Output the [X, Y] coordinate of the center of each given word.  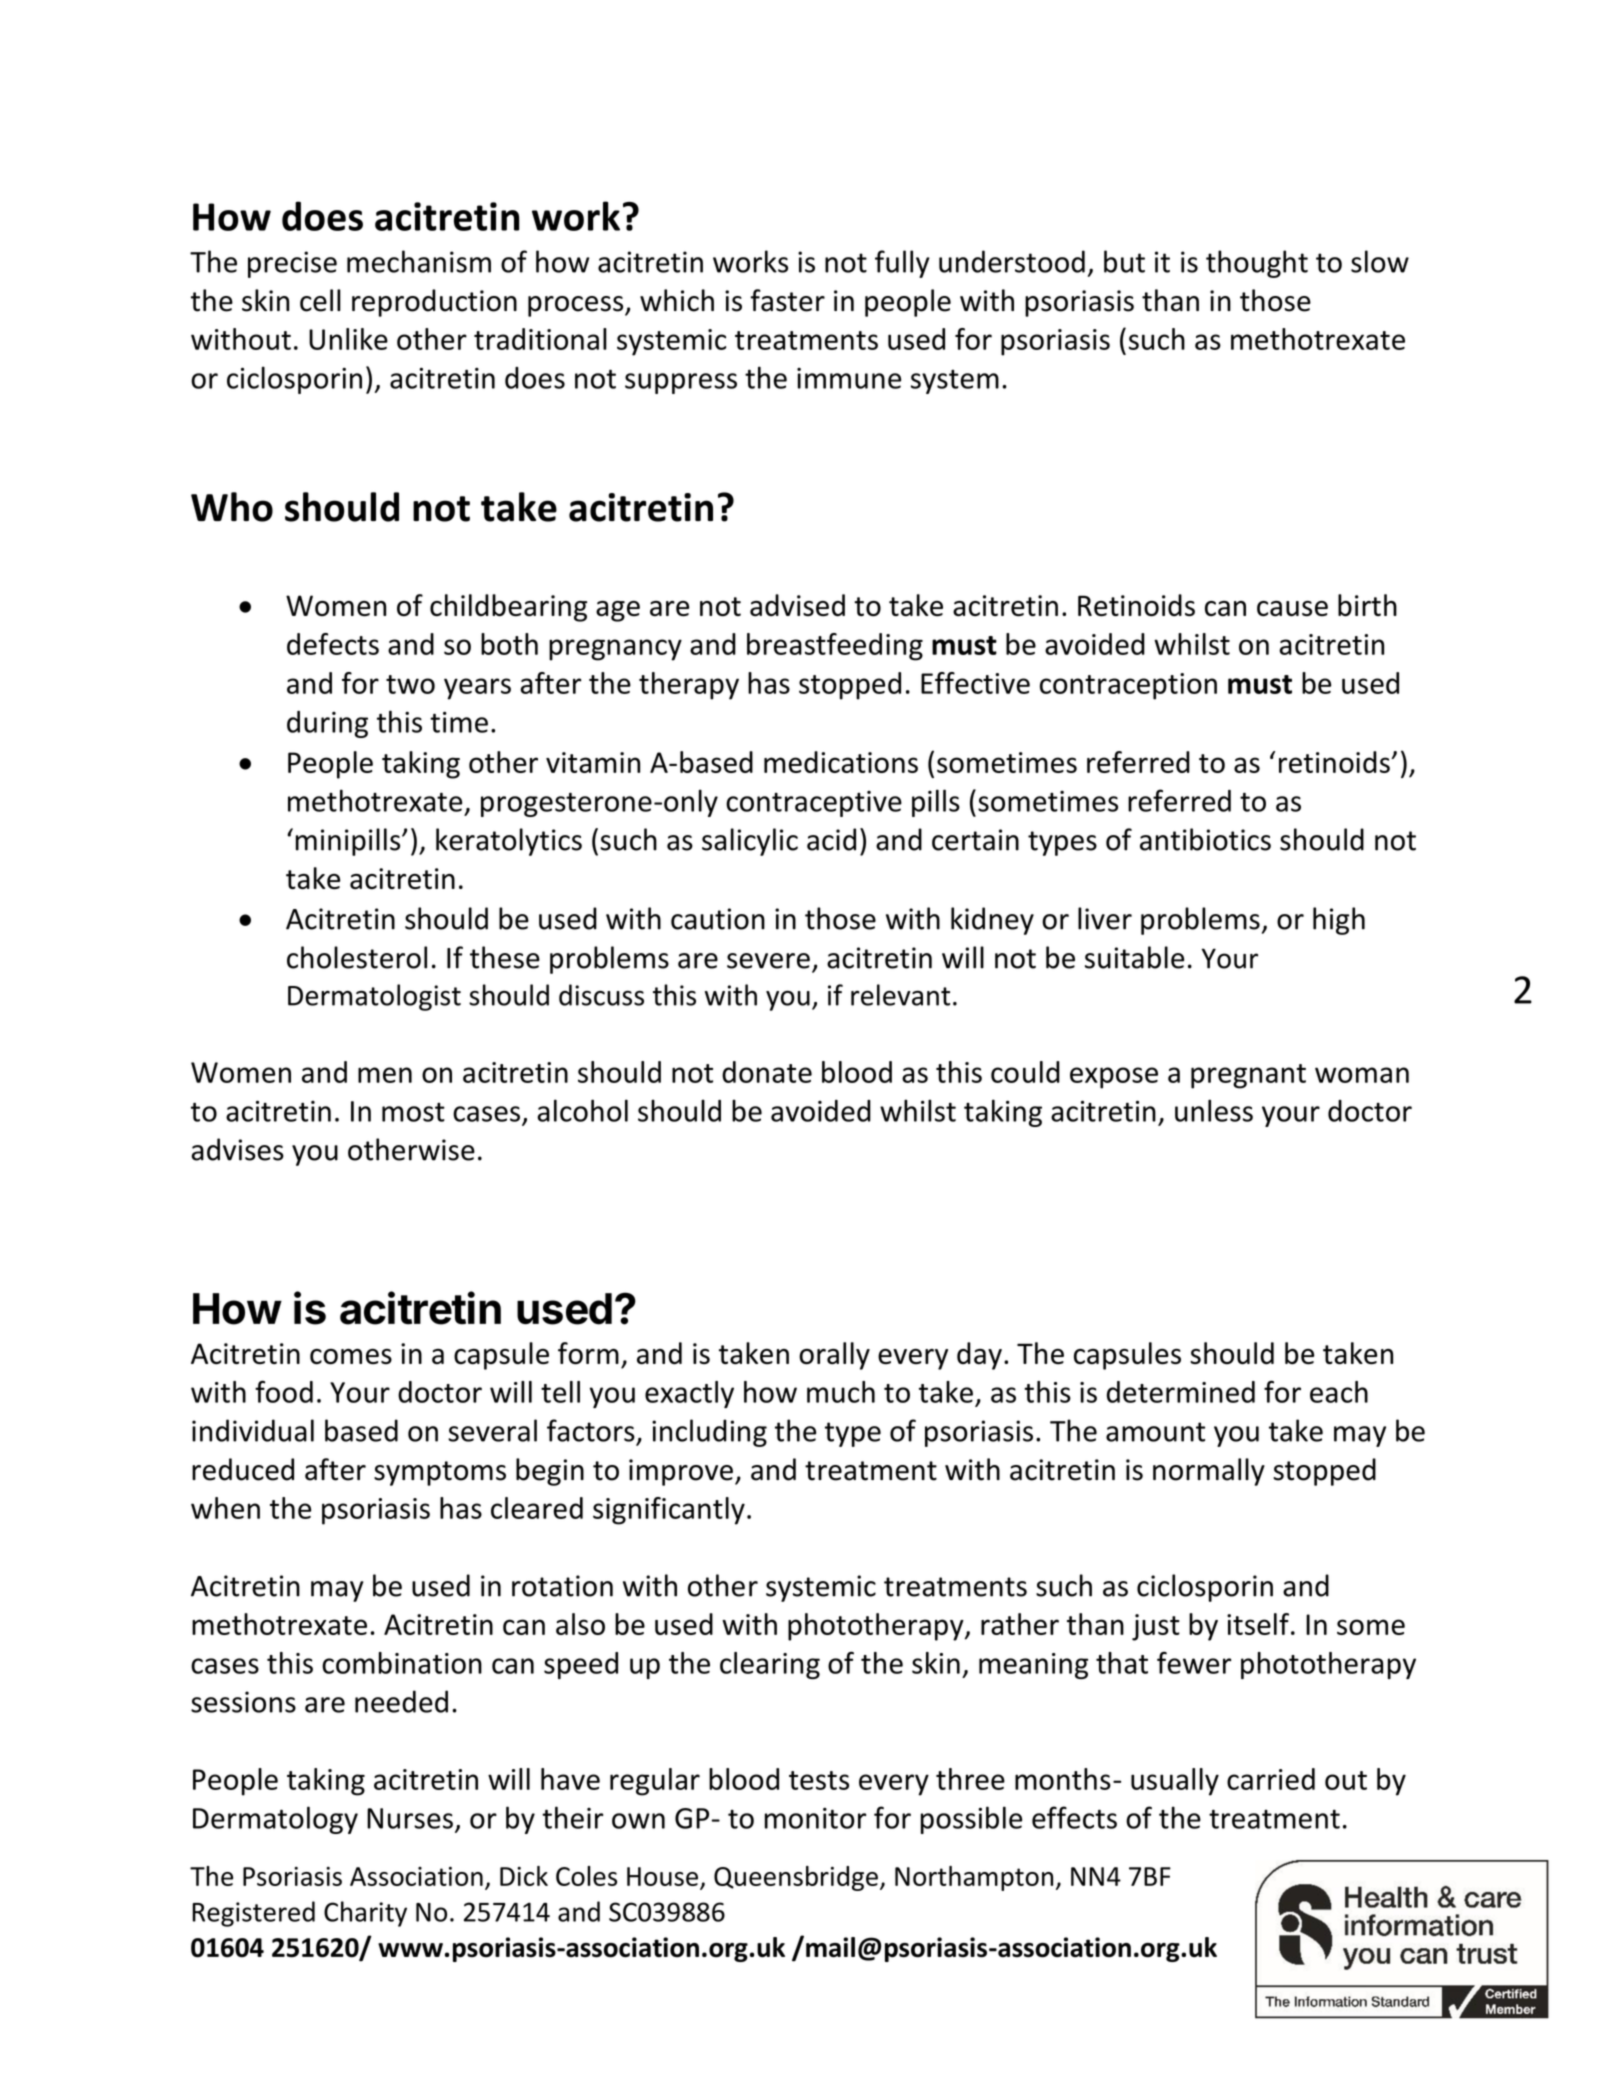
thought [1257, 264]
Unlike [348, 339]
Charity [365, 1914]
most [413, 1112]
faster [787, 300]
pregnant [1248, 1076]
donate [767, 1072]
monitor [815, 1818]
